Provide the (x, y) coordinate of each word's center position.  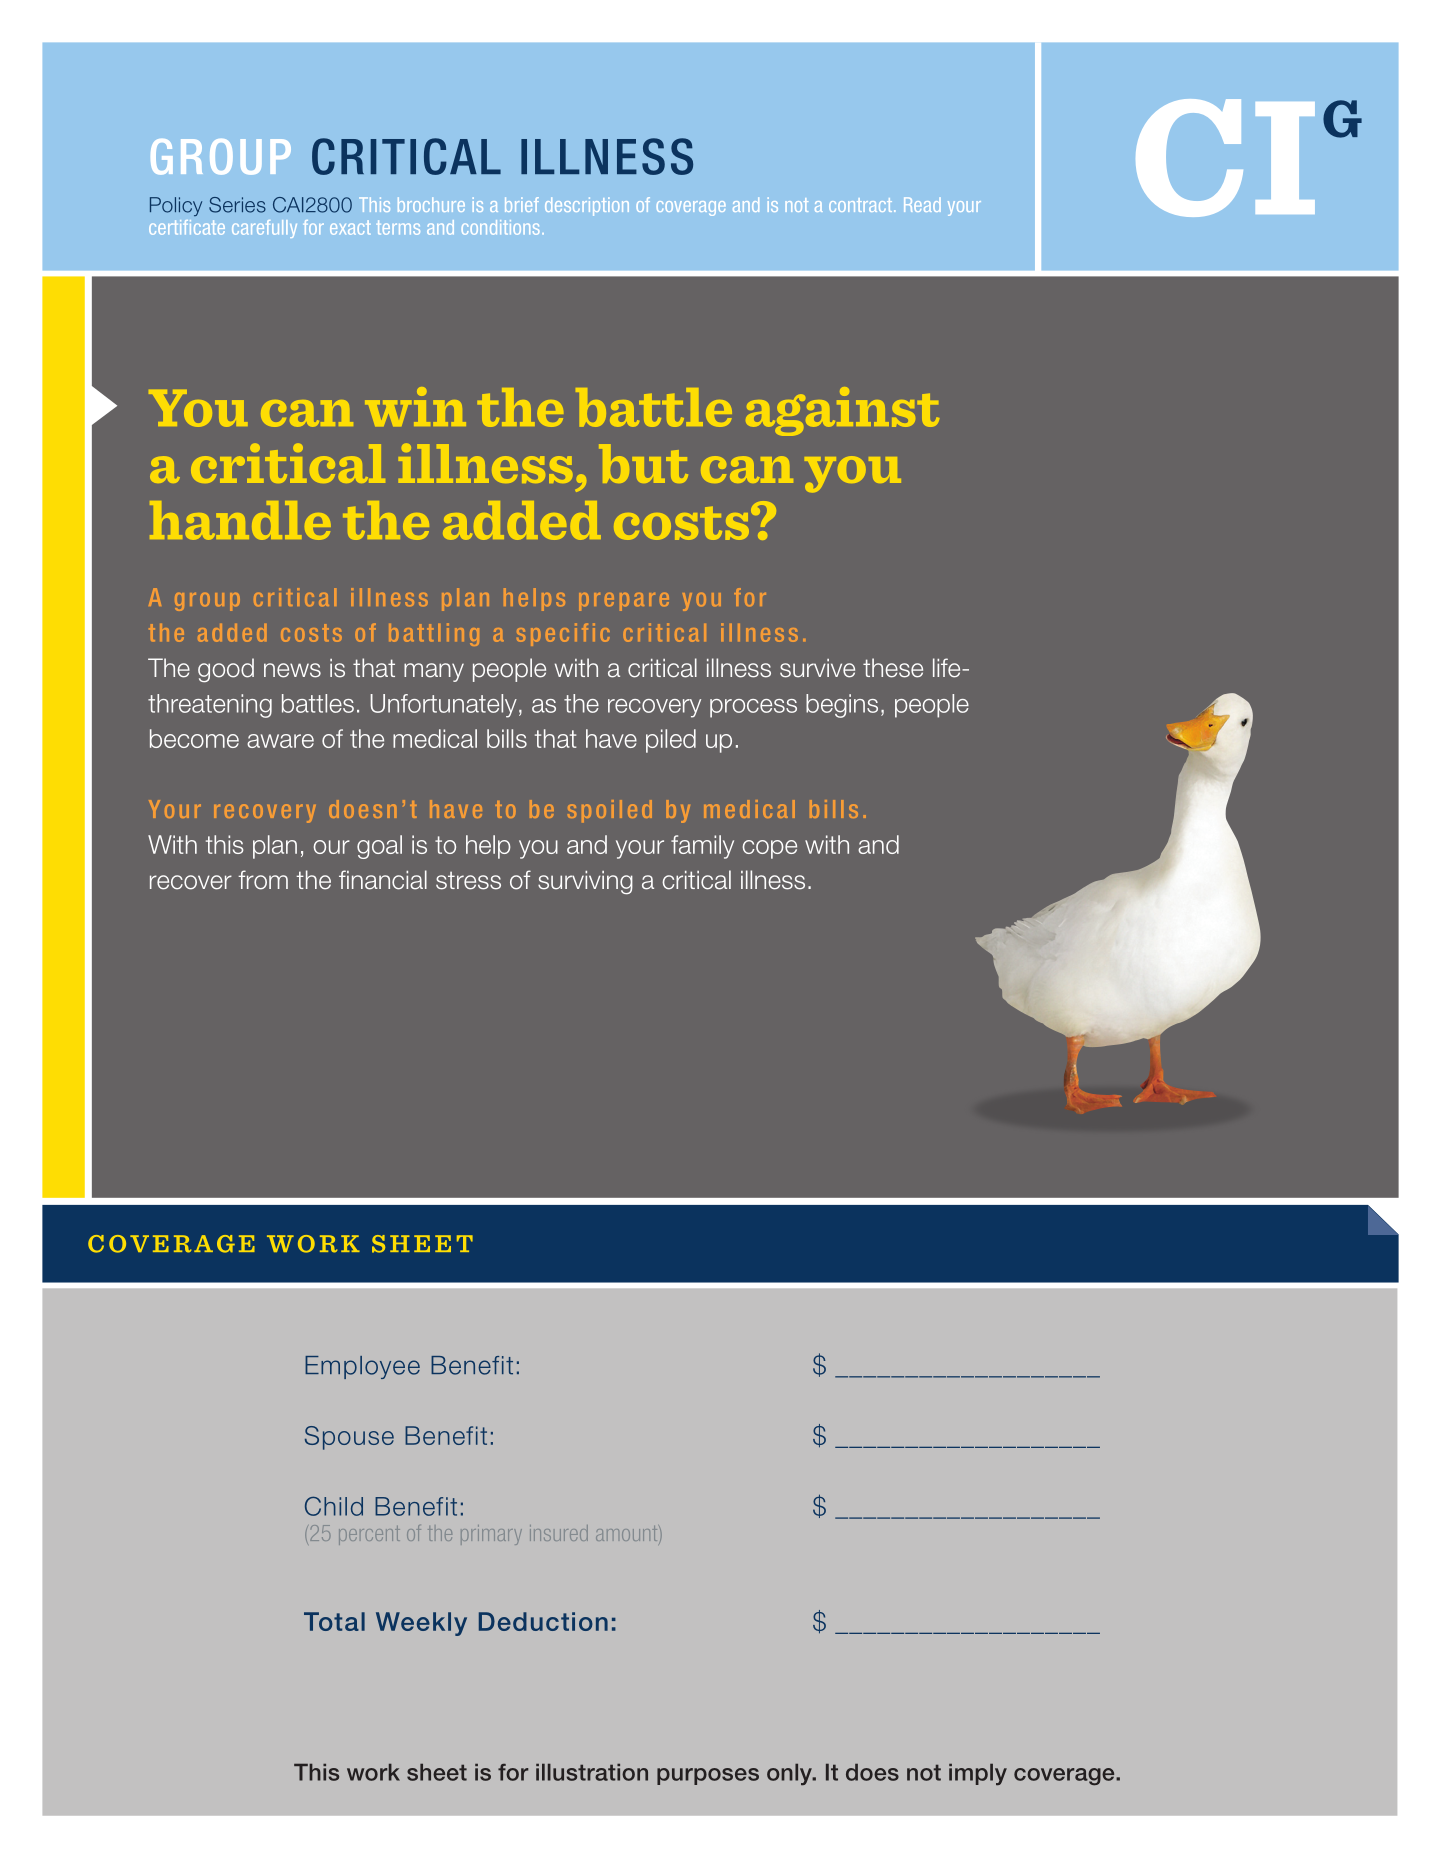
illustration (592, 1772)
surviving (585, 882)
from (263, 880)
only (790, 1774)
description (587, 206)
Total (334, 1621)
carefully (264, 229)
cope (770, 849)
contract (862, 205)
